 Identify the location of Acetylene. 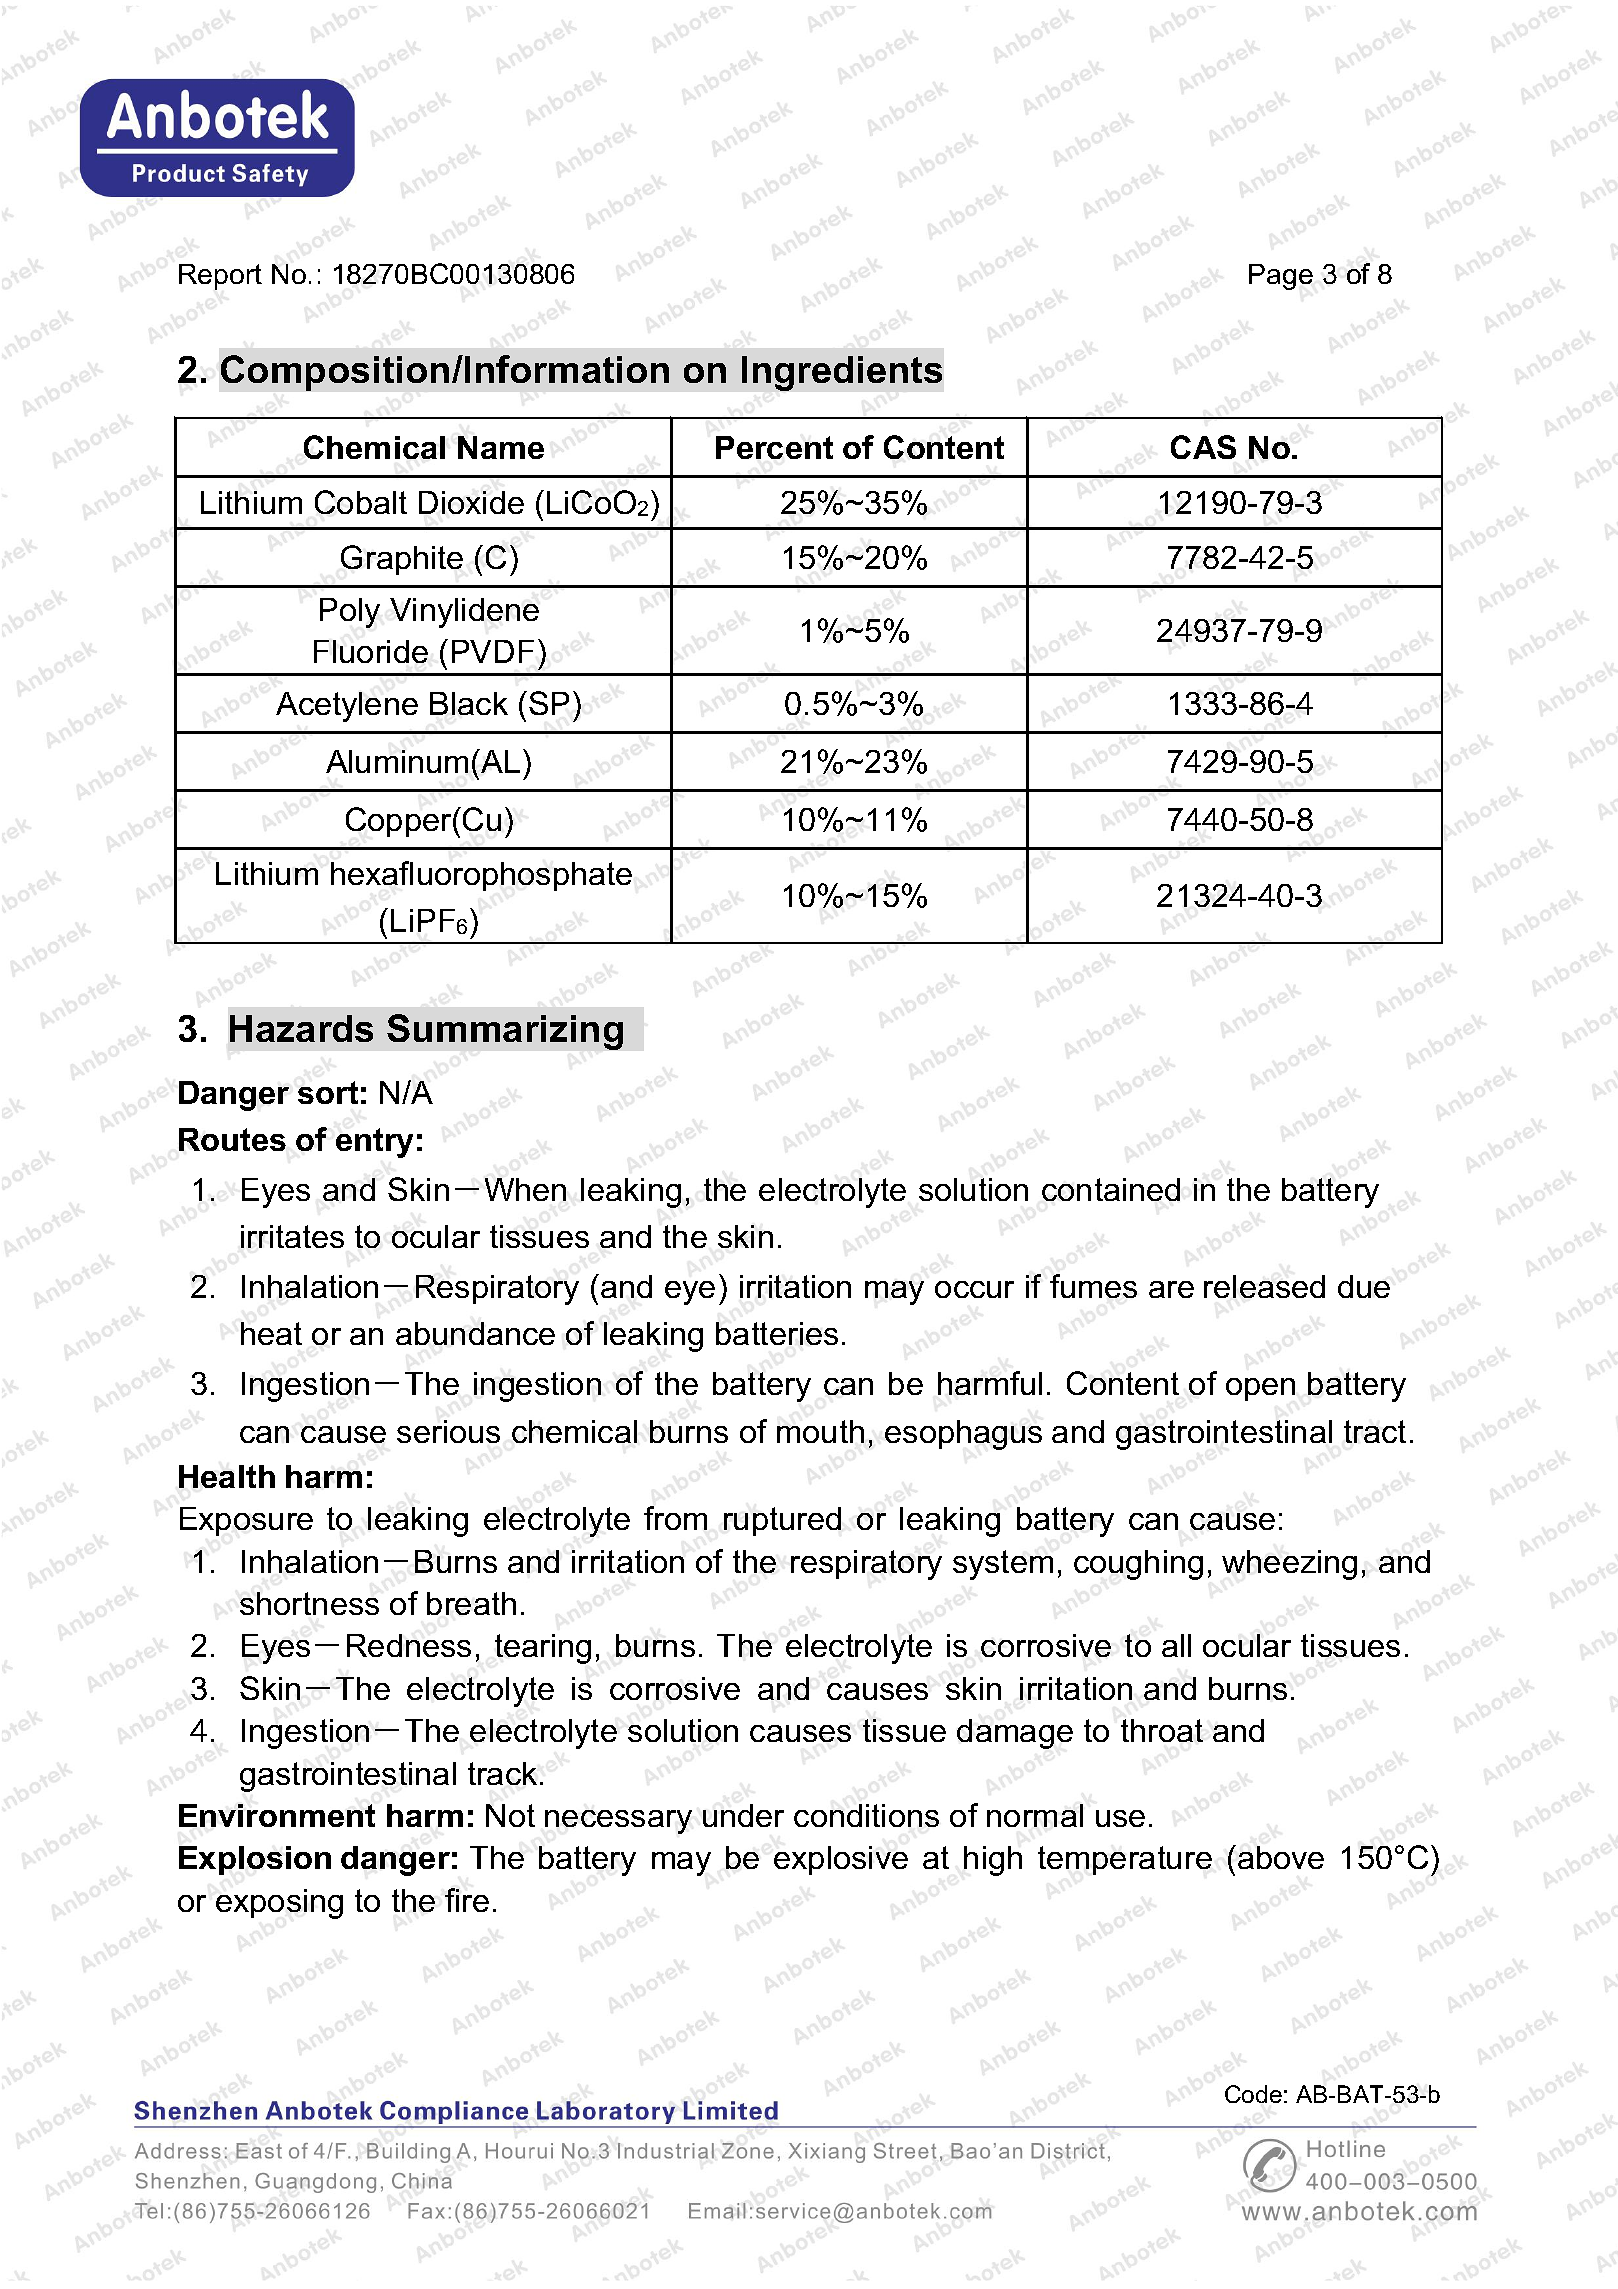
(347, 707).
